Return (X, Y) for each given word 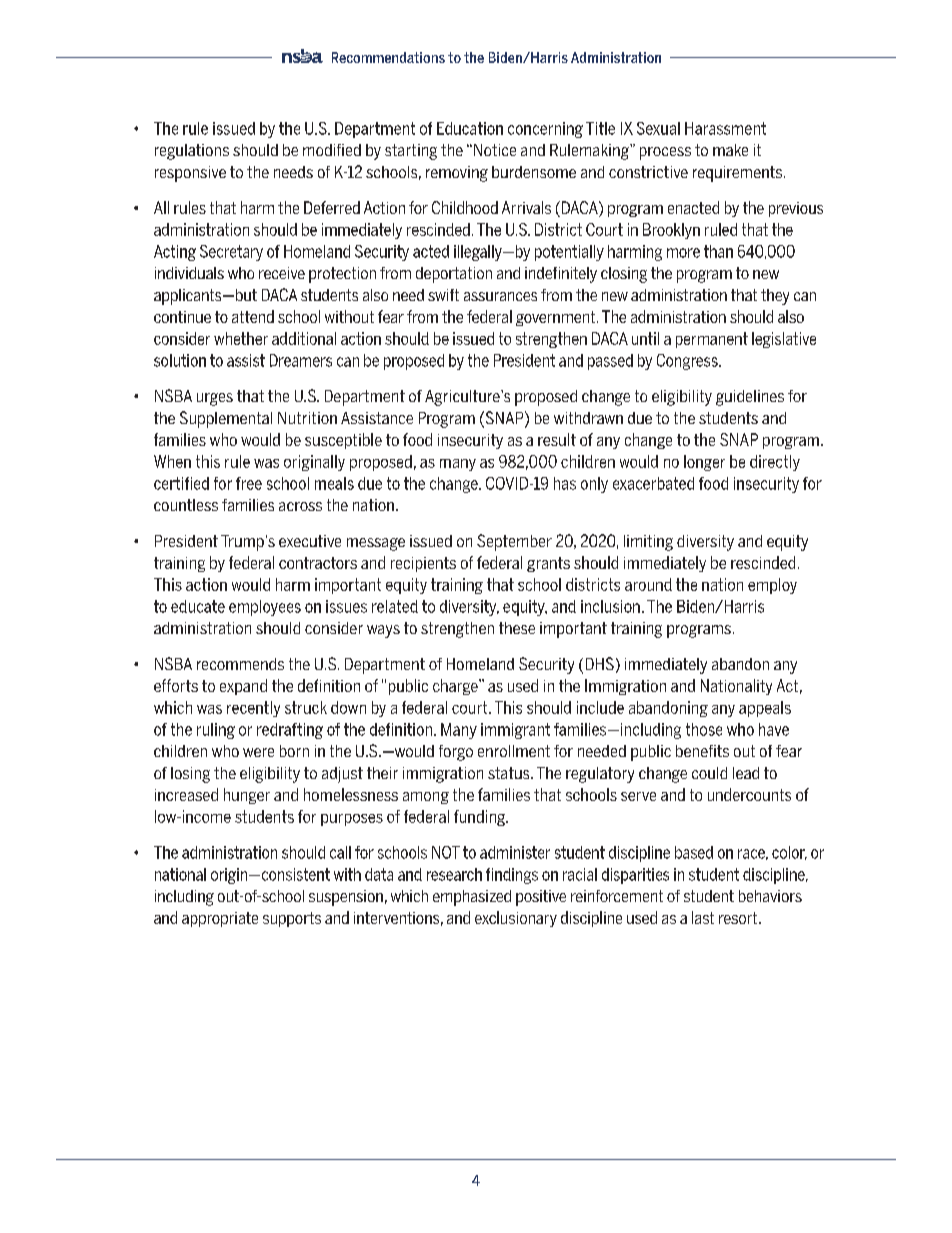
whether (241, 338)
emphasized (472, 898)
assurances (500, 296)
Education (470, 128)
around (648, 584)
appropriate (220, 919)
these (517, 628)
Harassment (725, 128)
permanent (712, 340)
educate (198, 606)
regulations (192, 152)
